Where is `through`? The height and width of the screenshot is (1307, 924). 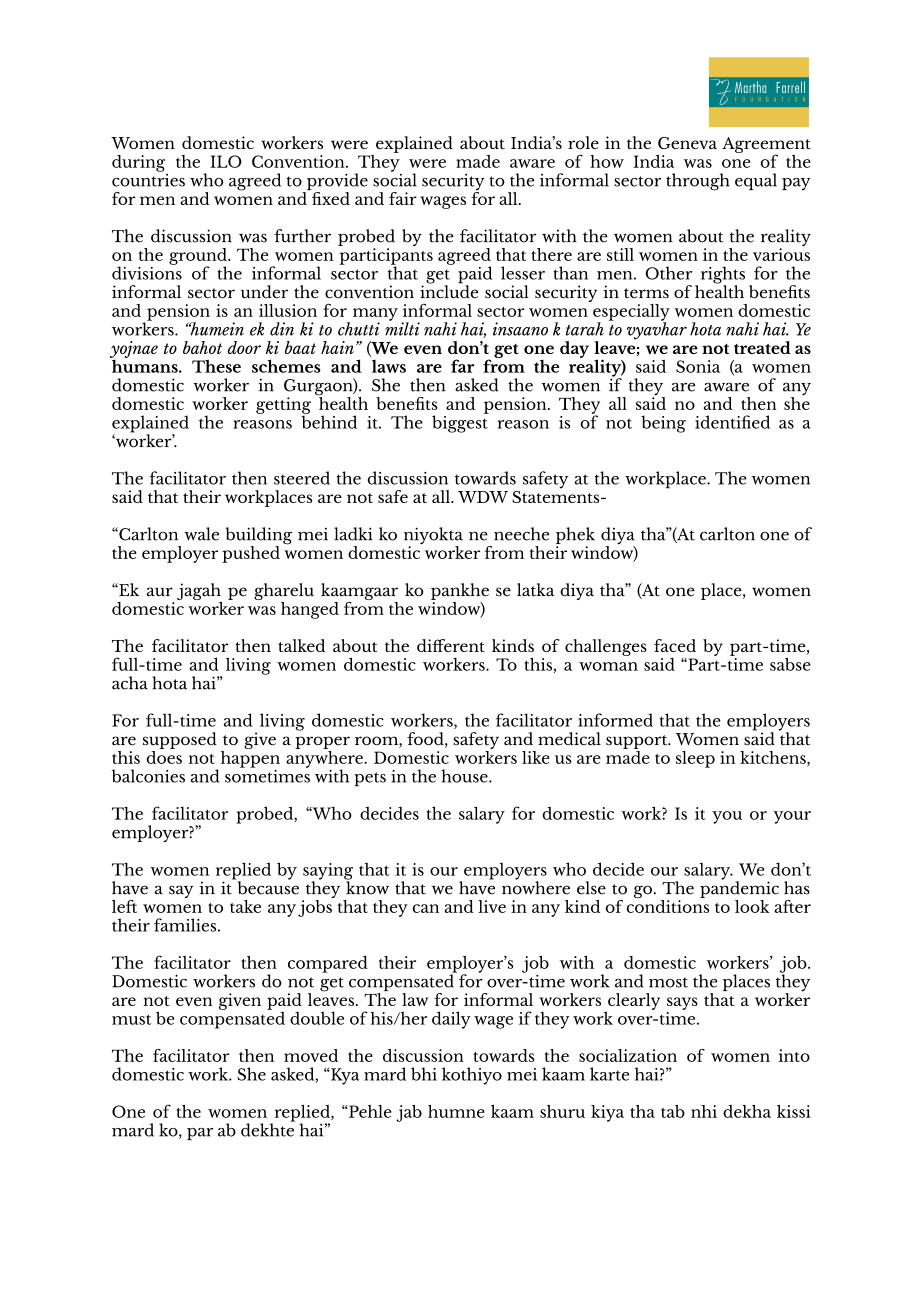
through is located at coordinates (698, 182).
